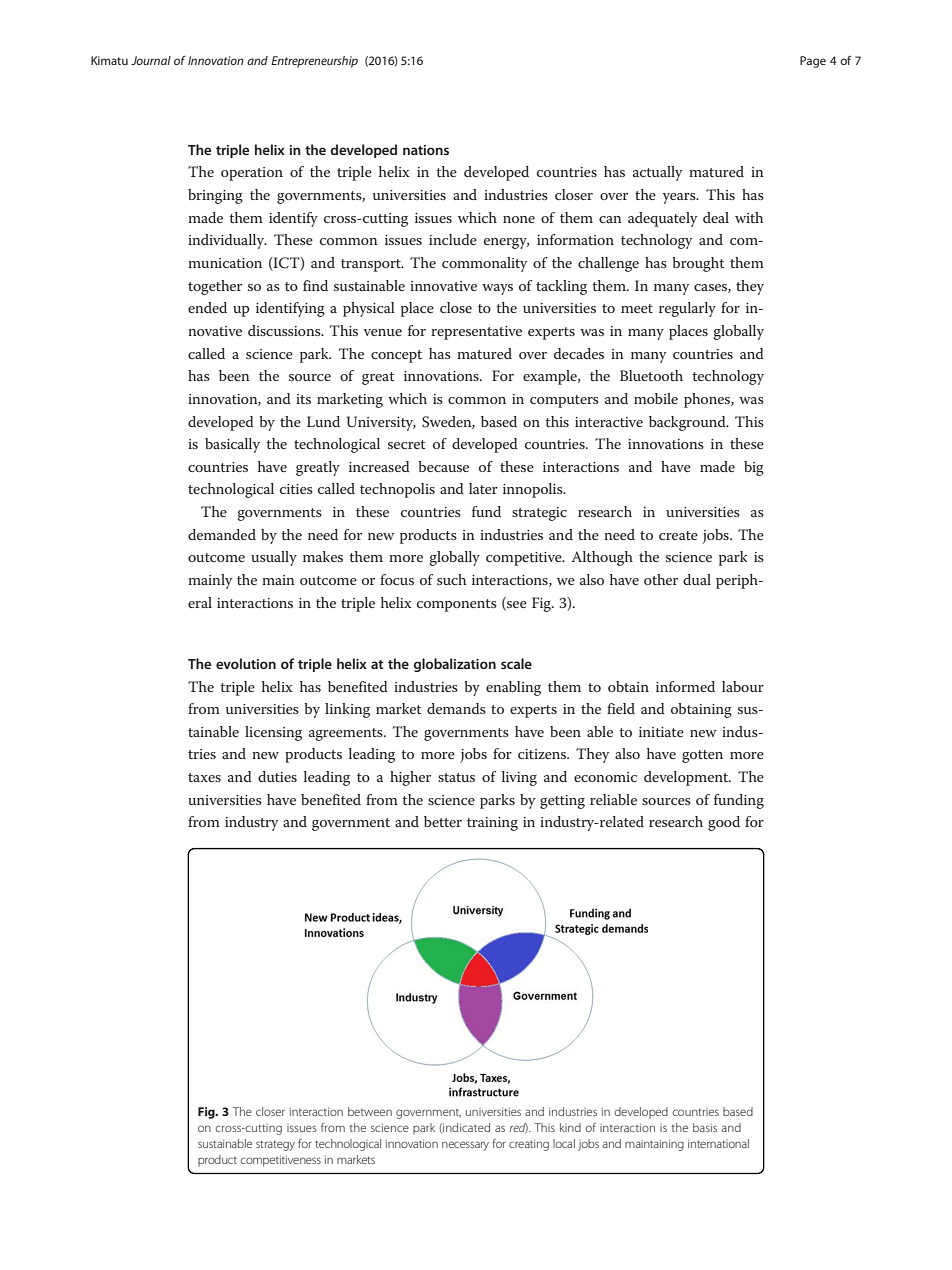 The height and width of the screenshot is (1270, 952). What do you see at coordinates (702, 756) in the screenshot?
I see `gotten` at bounding box center [702, 756].
